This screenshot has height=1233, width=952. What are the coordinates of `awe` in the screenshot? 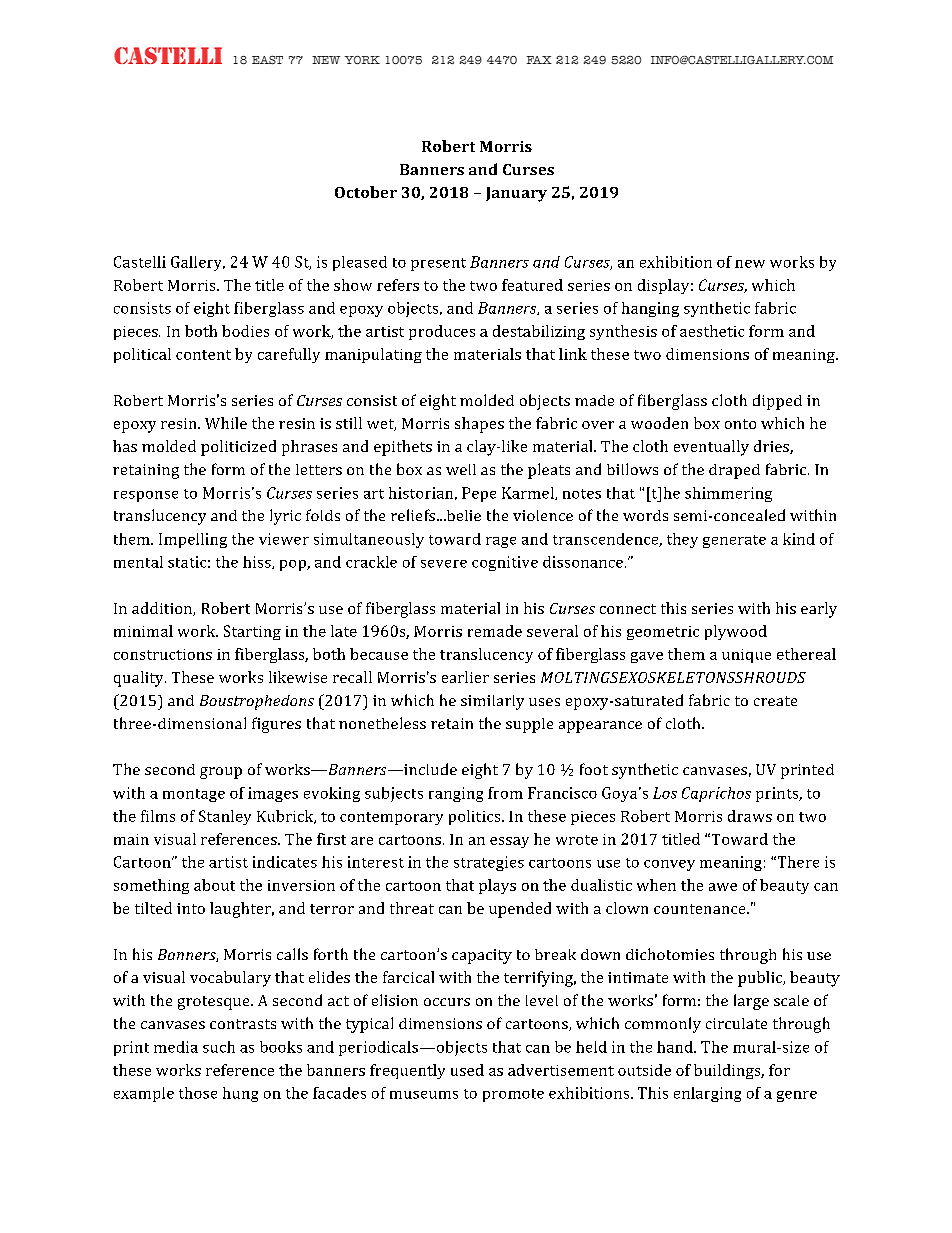 It's located at (723, 887).
